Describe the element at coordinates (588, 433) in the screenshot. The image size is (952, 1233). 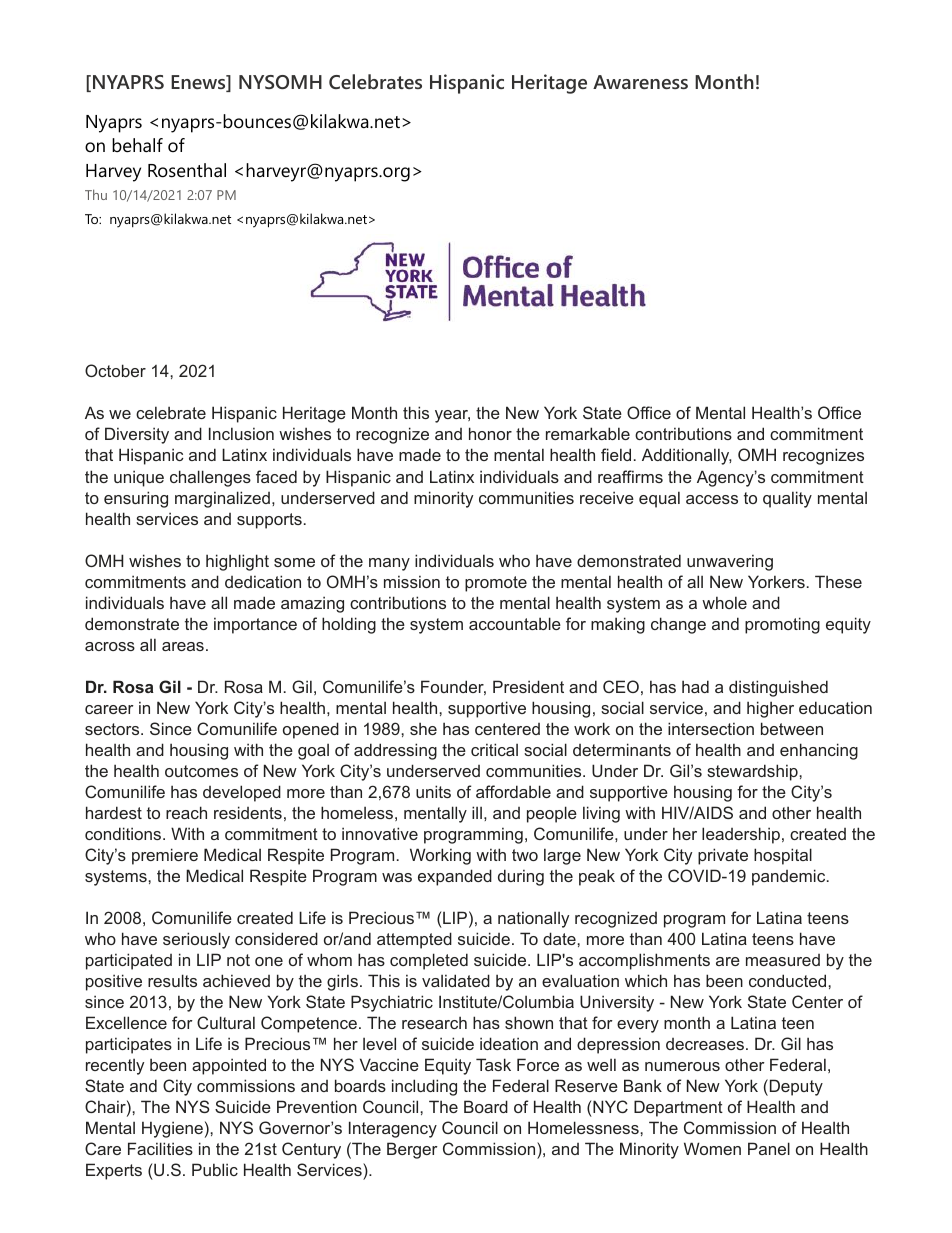
I see `remarkable` at that location.
